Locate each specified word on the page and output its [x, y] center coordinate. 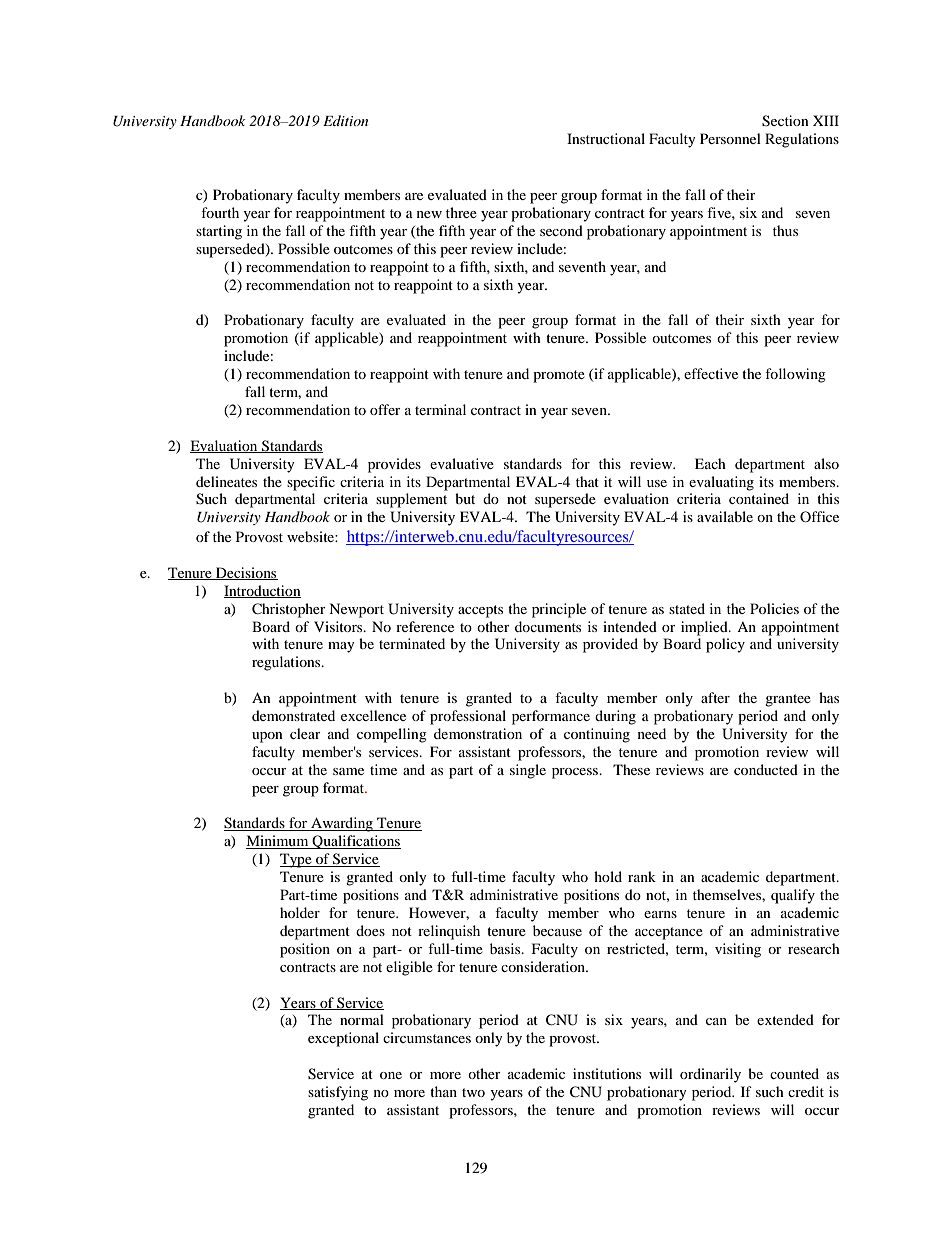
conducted [766, 769]
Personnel [730, 138]
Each [710, 463]
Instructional [606, 138]
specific [311, 483]
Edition [345, 120]
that [587, 481]
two [473, 1092]
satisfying [338, 1093]
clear [305, 733]
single [528, 771]
